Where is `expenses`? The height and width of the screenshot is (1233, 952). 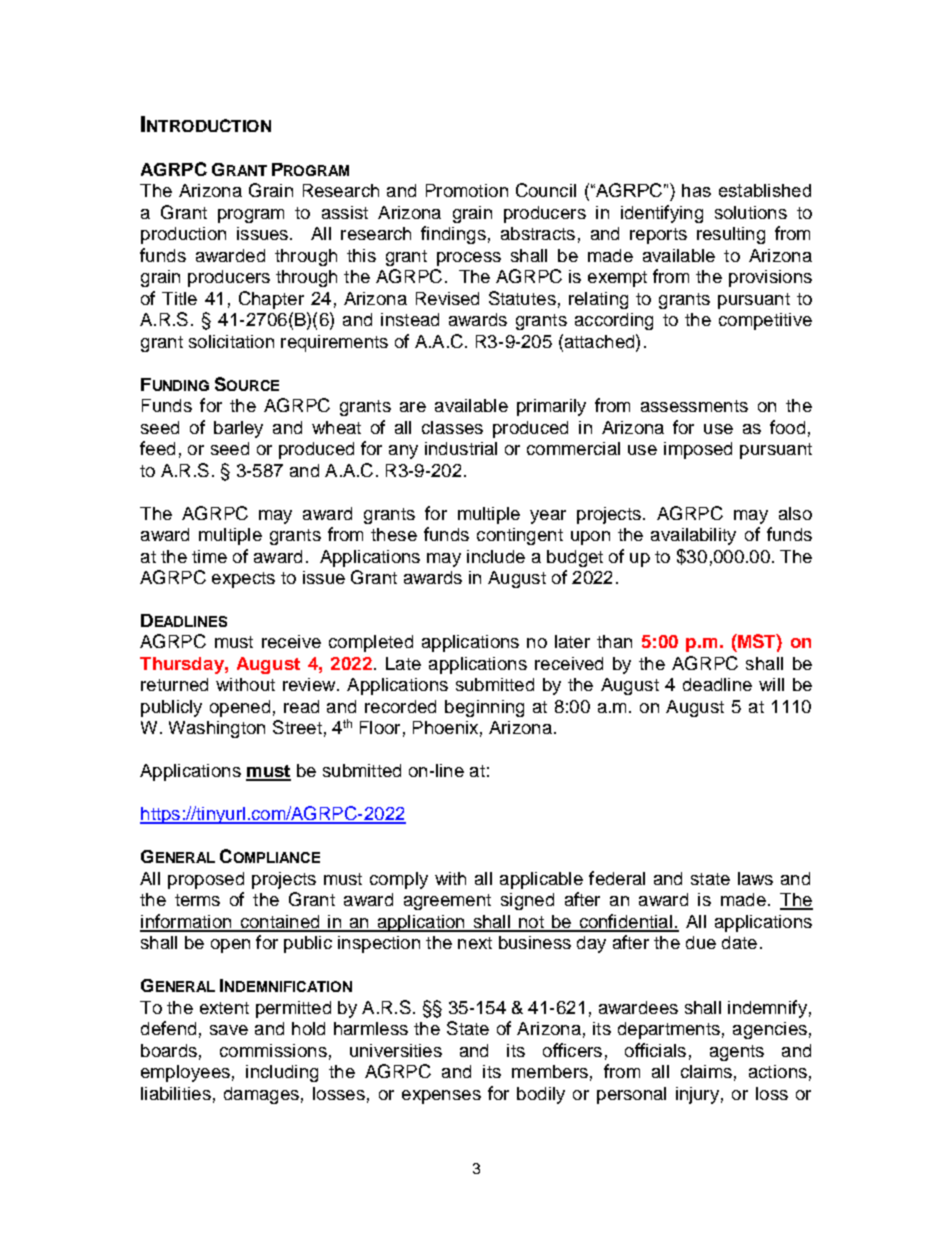
expenses is located at coordinates (441, 1097).
